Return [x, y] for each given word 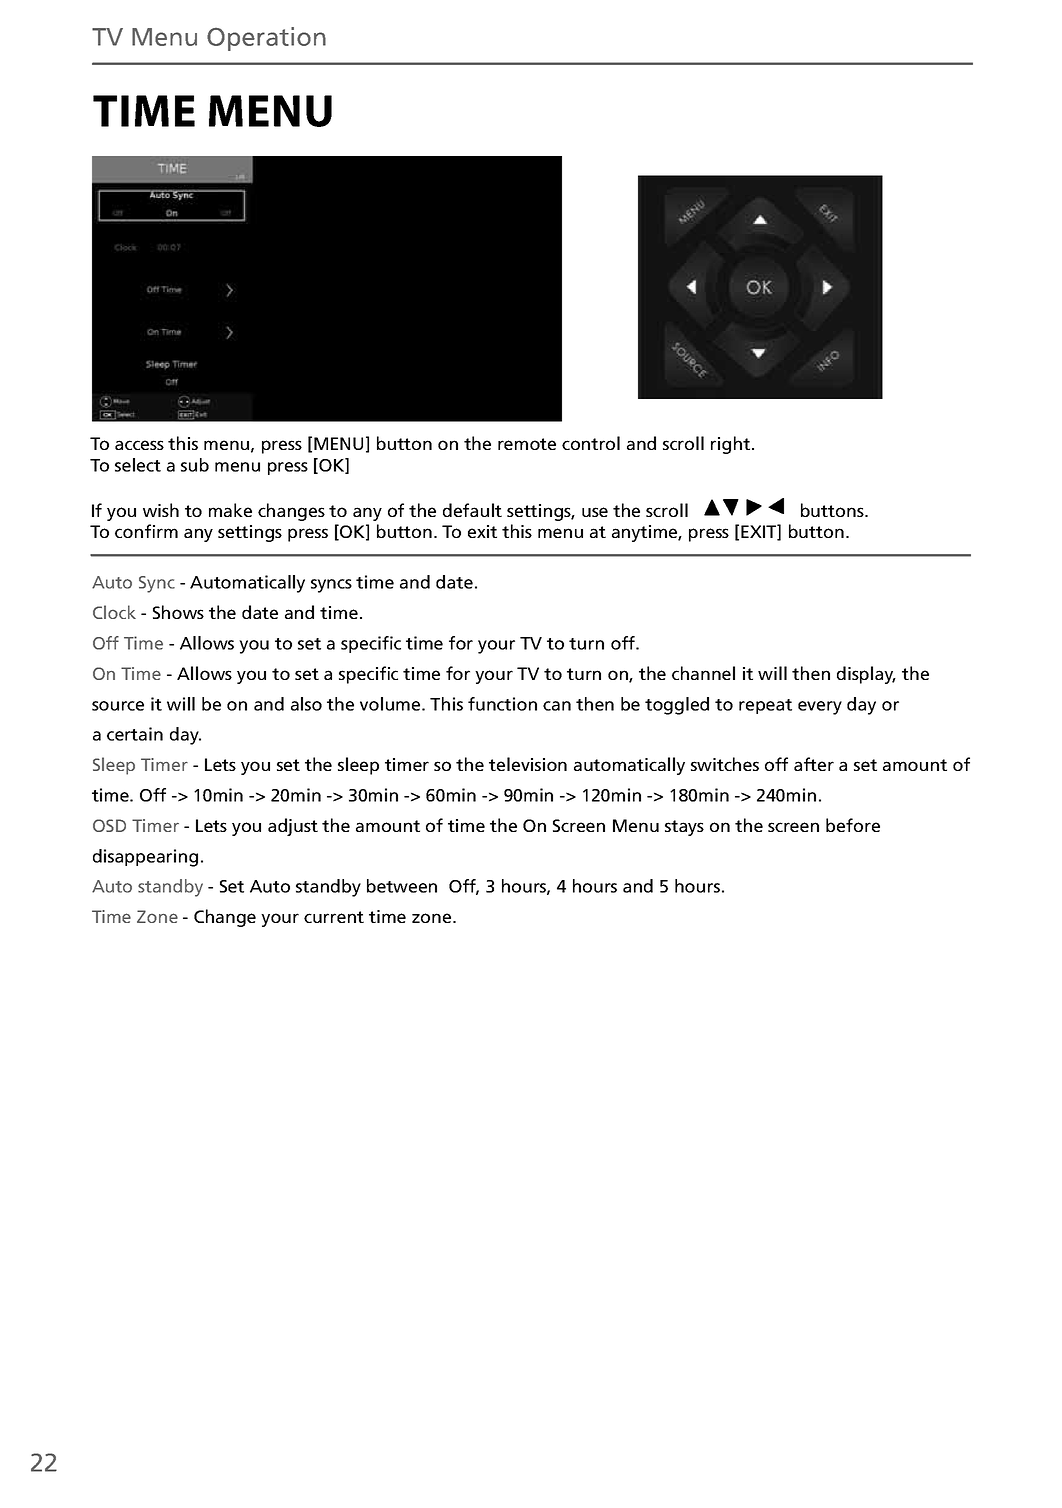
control [591, 443]
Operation [266, 39]
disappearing [145, 858]
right [732, 445]
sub [195, 465]
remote [527, 444]
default [472, 510]
